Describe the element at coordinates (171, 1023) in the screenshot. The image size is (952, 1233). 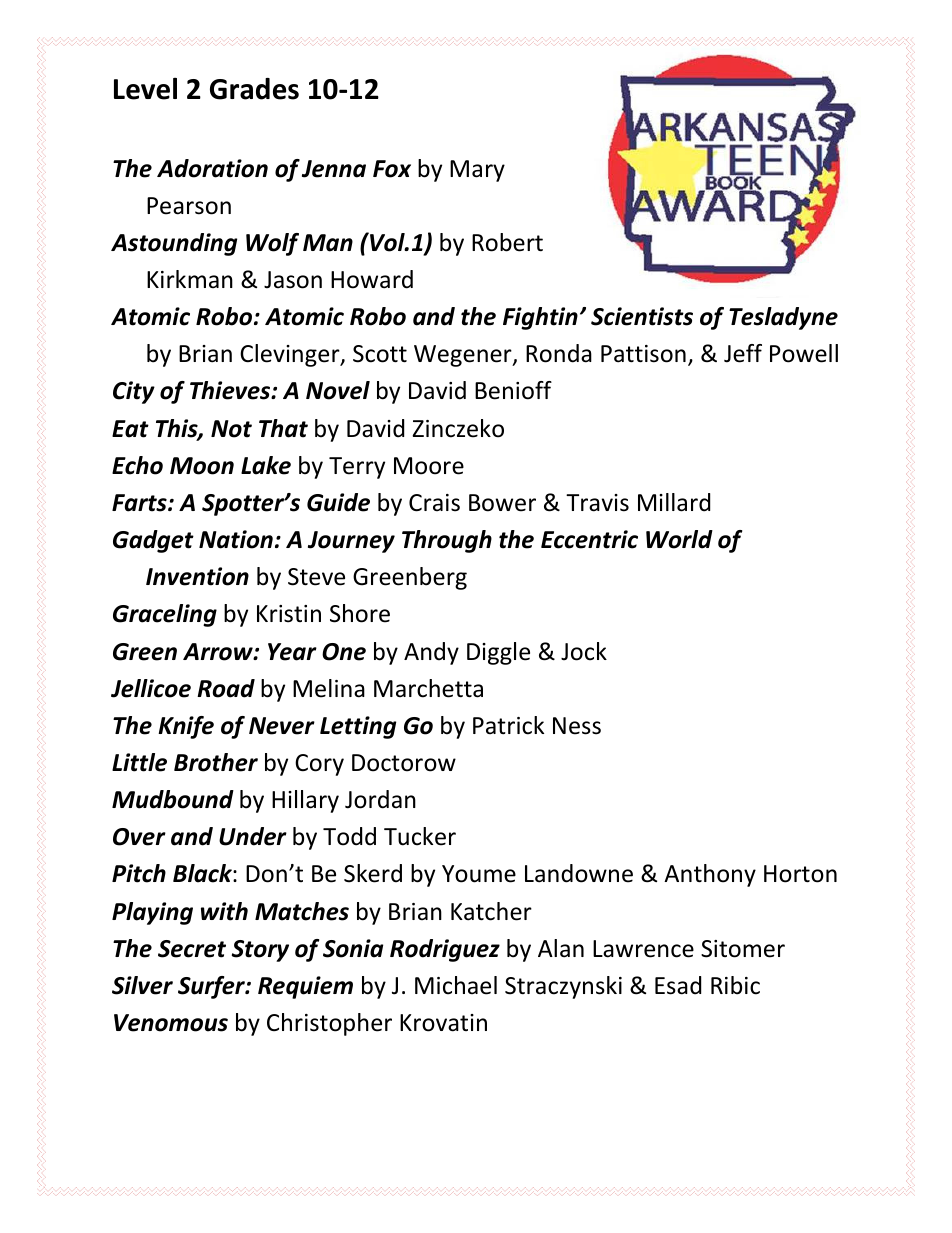
I see `Venomous` at that location.
